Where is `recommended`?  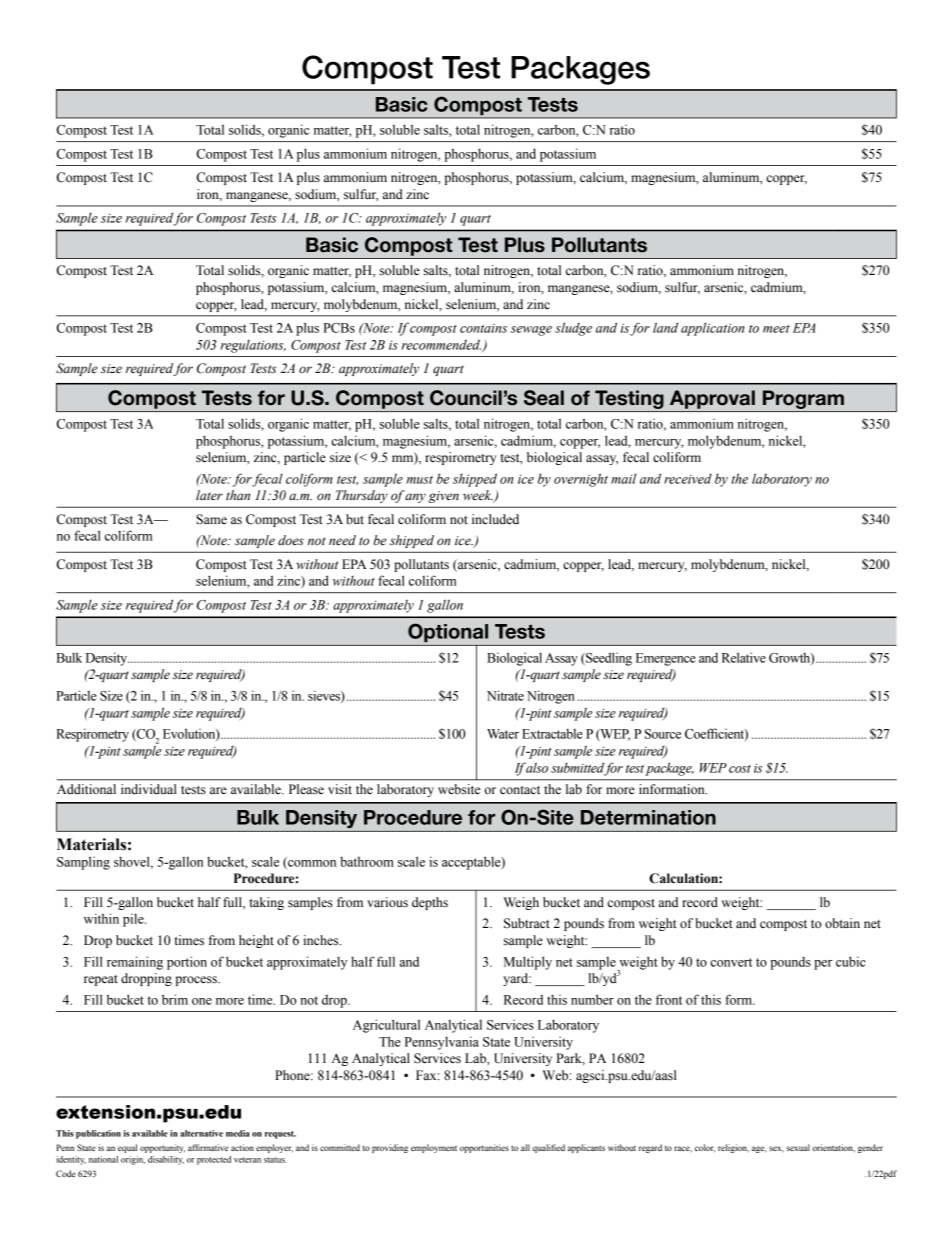
recommended is located at coordinates (442, 345).
